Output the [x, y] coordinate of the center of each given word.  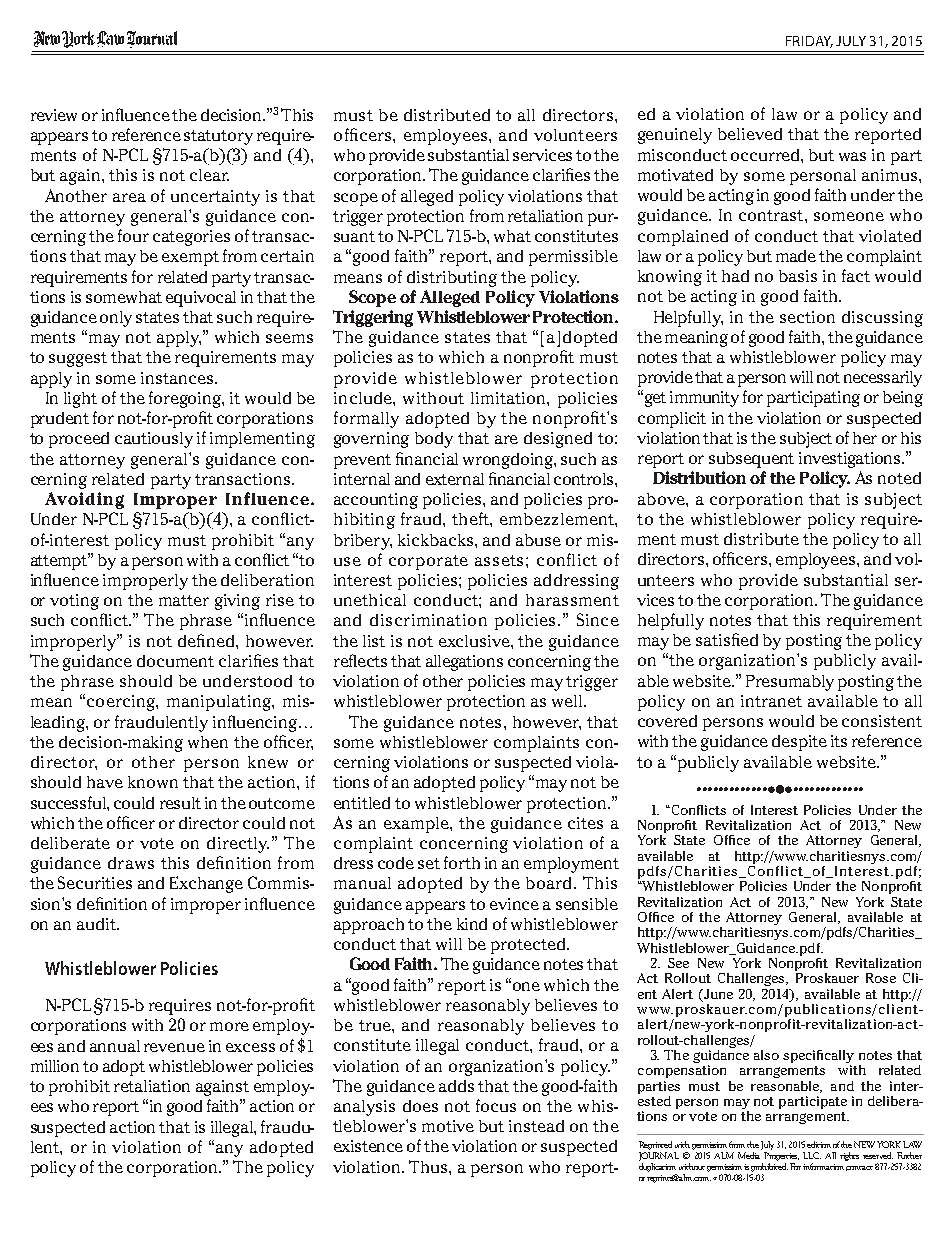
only [116, 319]
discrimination [428, 620]
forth [462, 862]
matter [184, 600]
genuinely [675, 136]
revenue [174, 1047]
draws [131, 863]
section [807, 317]
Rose [881, 978]
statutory [218, 137]
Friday [809, 42]
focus [496, 1105]
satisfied [727, 639]
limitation [509, 398]
